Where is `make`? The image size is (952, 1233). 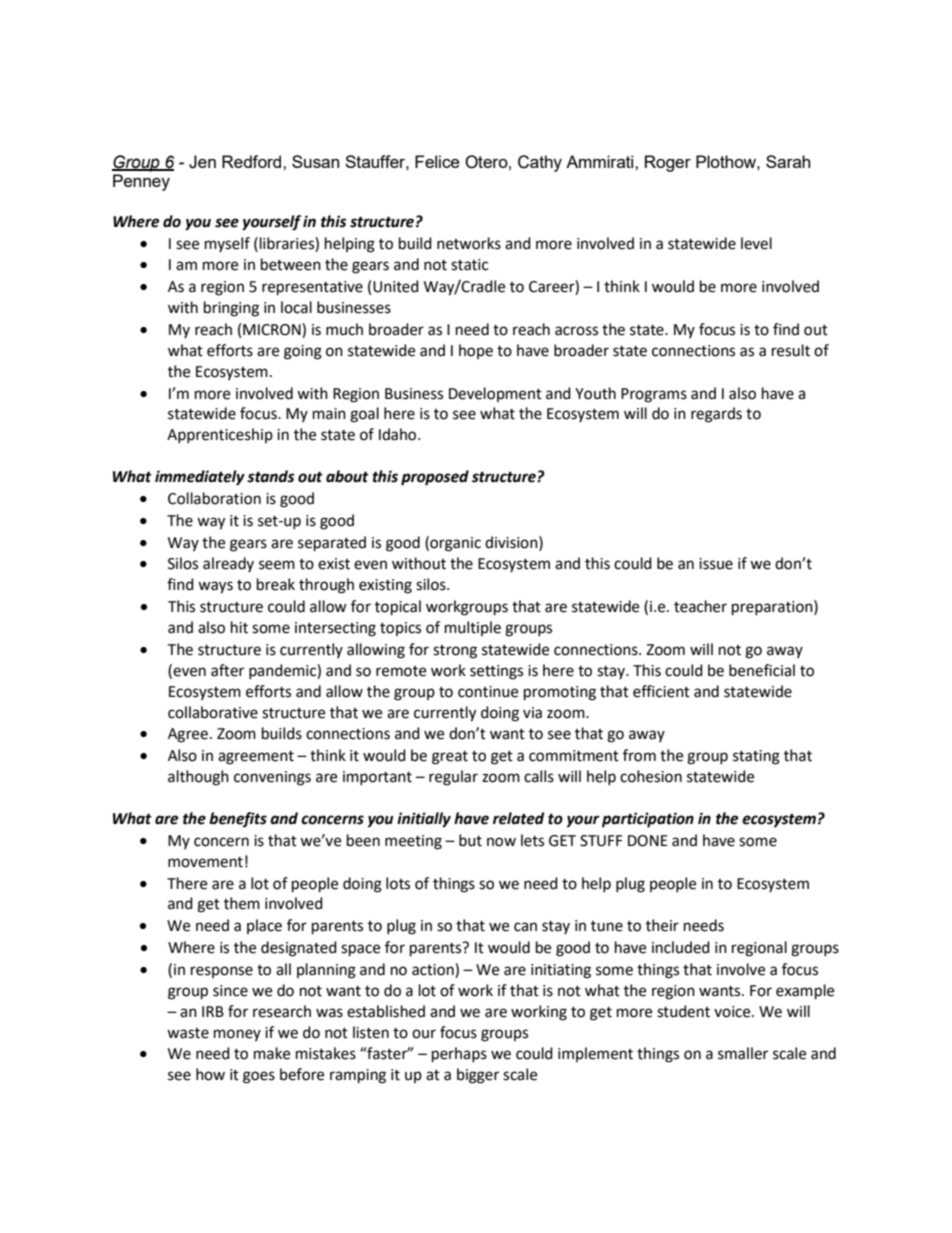
make is located at coordinates (272, 1053).
